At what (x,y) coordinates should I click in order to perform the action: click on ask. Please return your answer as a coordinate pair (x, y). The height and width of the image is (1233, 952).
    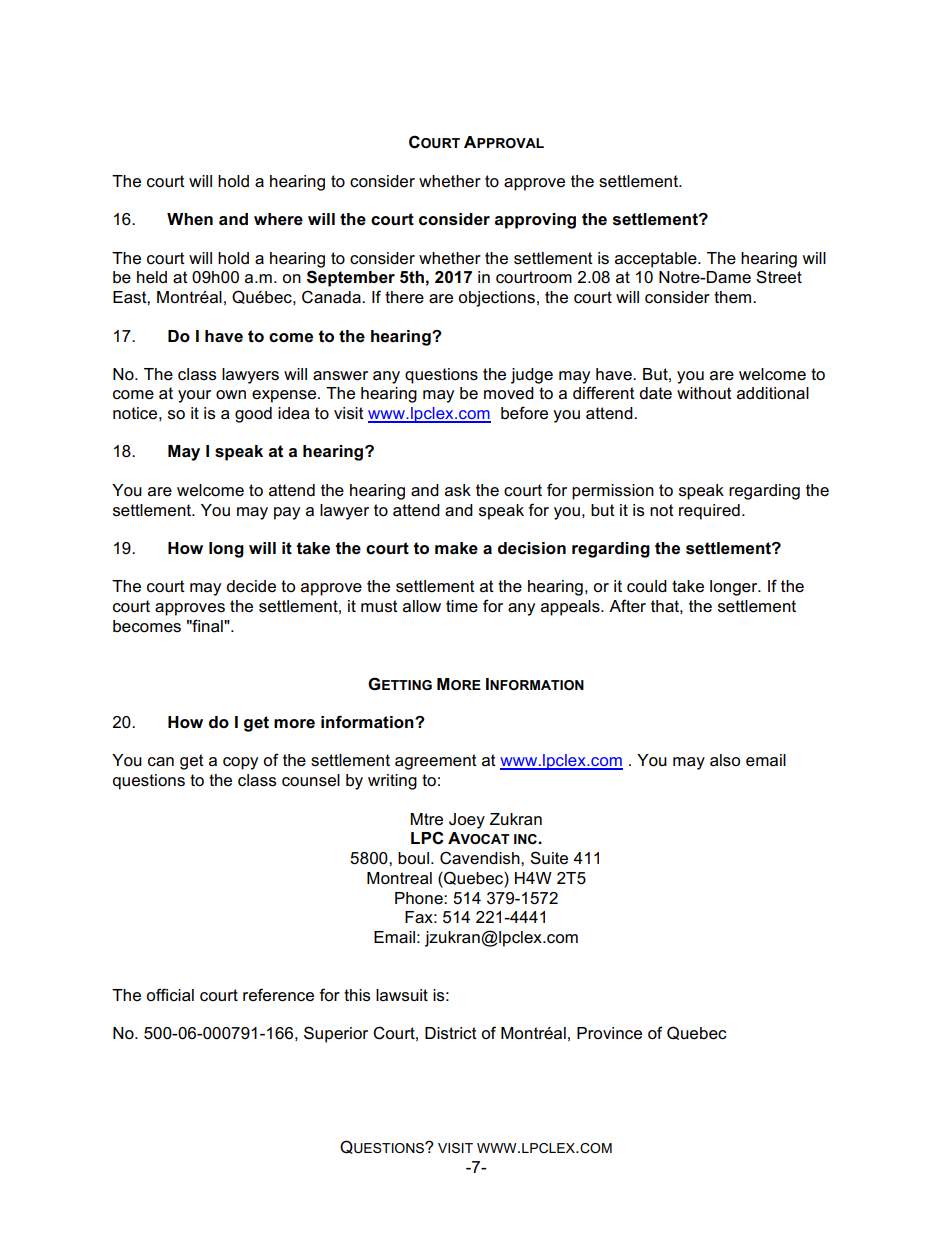
    Looking at the image, I should click on (458, 490).
